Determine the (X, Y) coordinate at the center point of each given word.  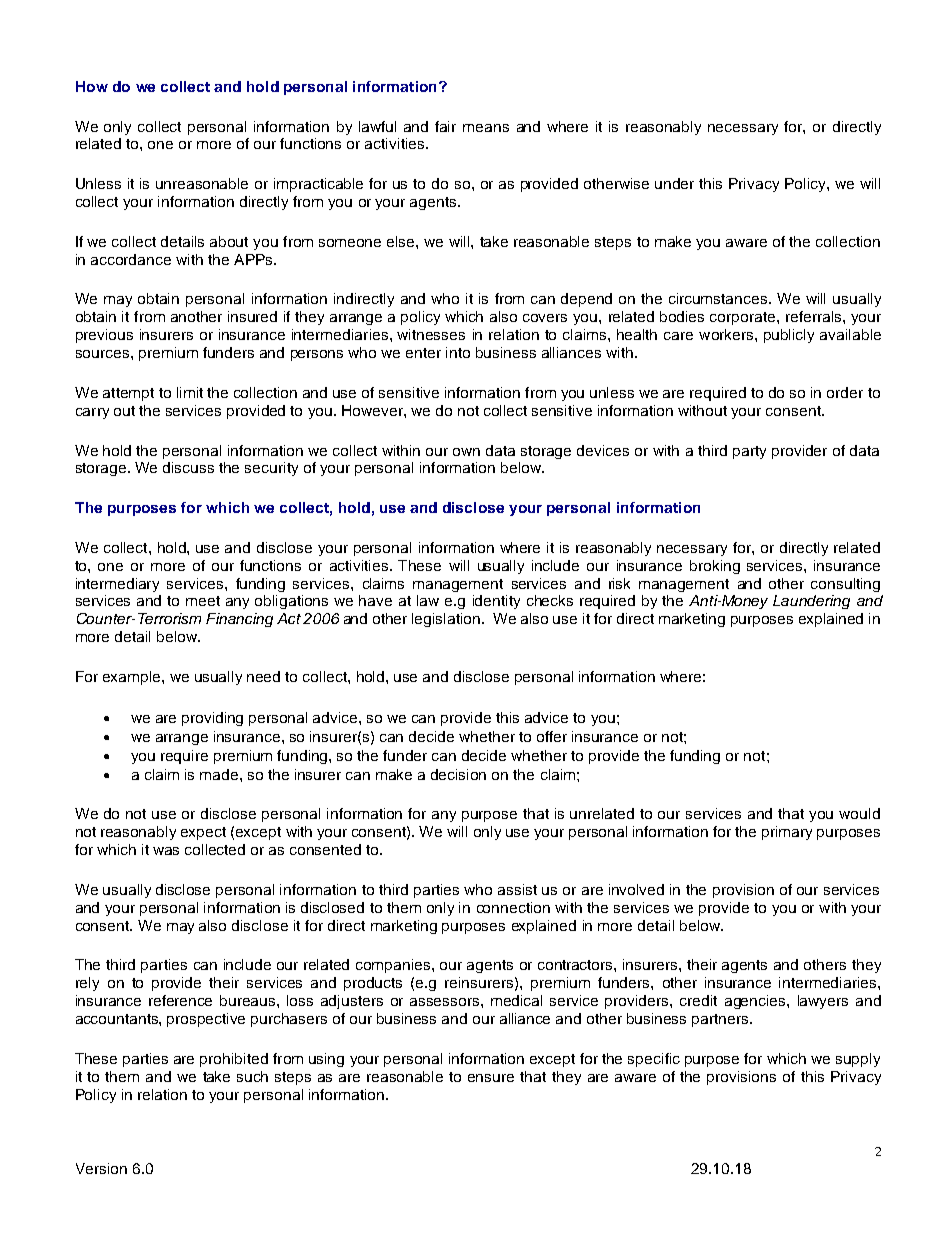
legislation (446, 620)
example (133, 678)
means (486, 128)
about (229, 241)
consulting (845, 585)
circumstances (719, 298)
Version (101, 1168)
